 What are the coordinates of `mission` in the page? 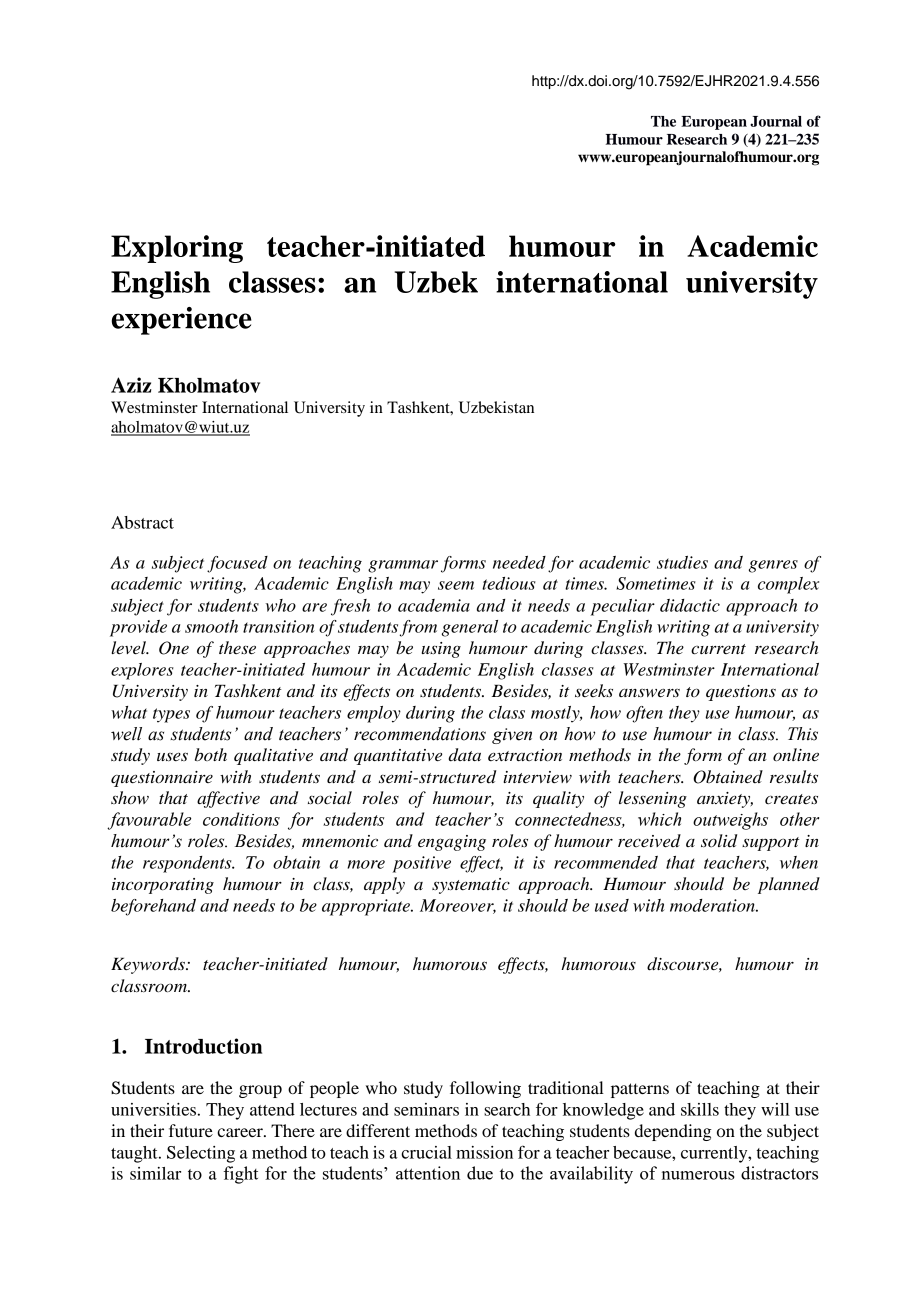 It's located at (484, 1152).
